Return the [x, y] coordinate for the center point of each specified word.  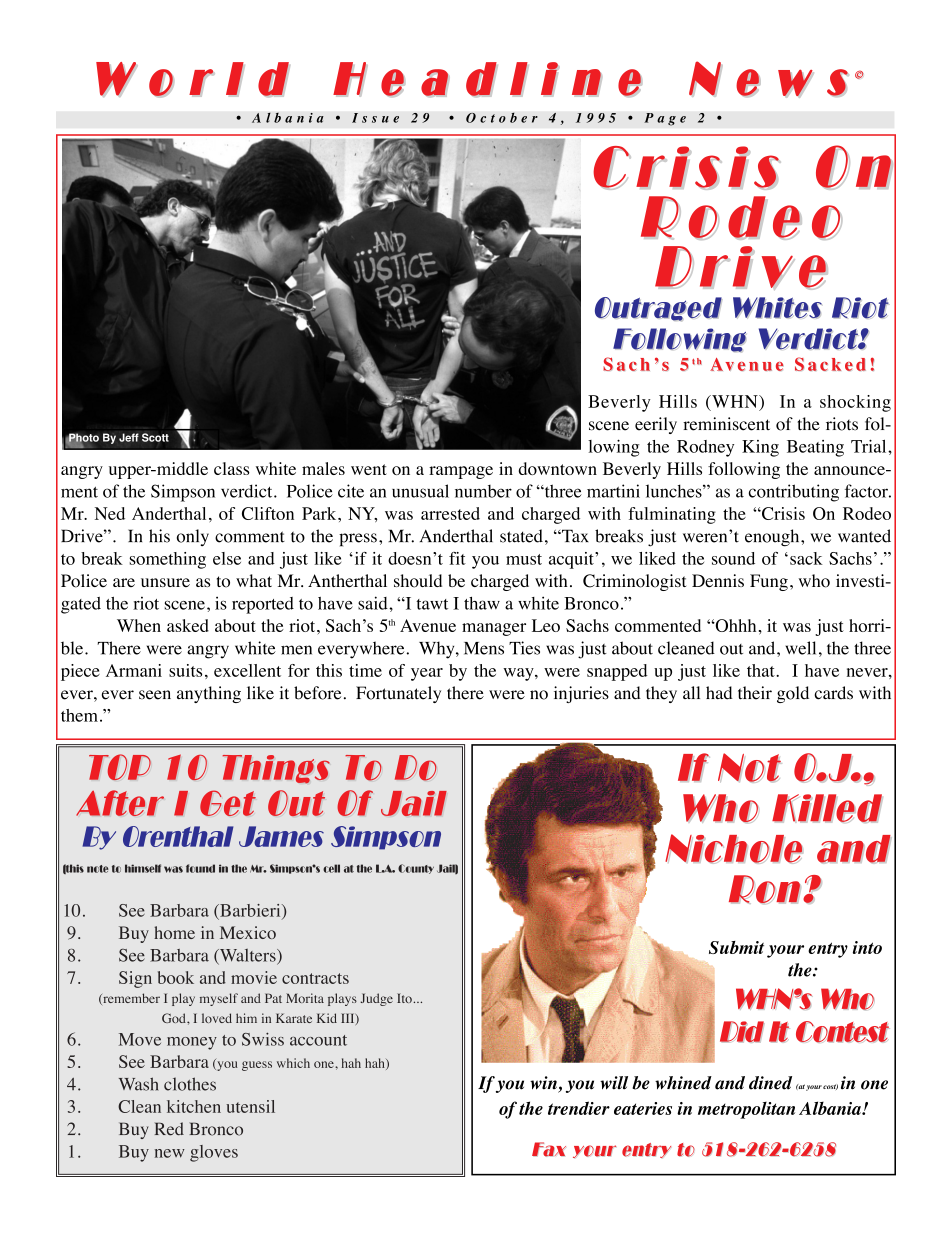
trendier [579, 1108]
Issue [375, 118]
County [416, 869]
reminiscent [726, 424]
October [502, 117]
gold [793, 694]
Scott [155, 437]
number [483, 491]
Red [169, 1129]
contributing [794, 493]
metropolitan [746, 1110]
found [200, 868]
